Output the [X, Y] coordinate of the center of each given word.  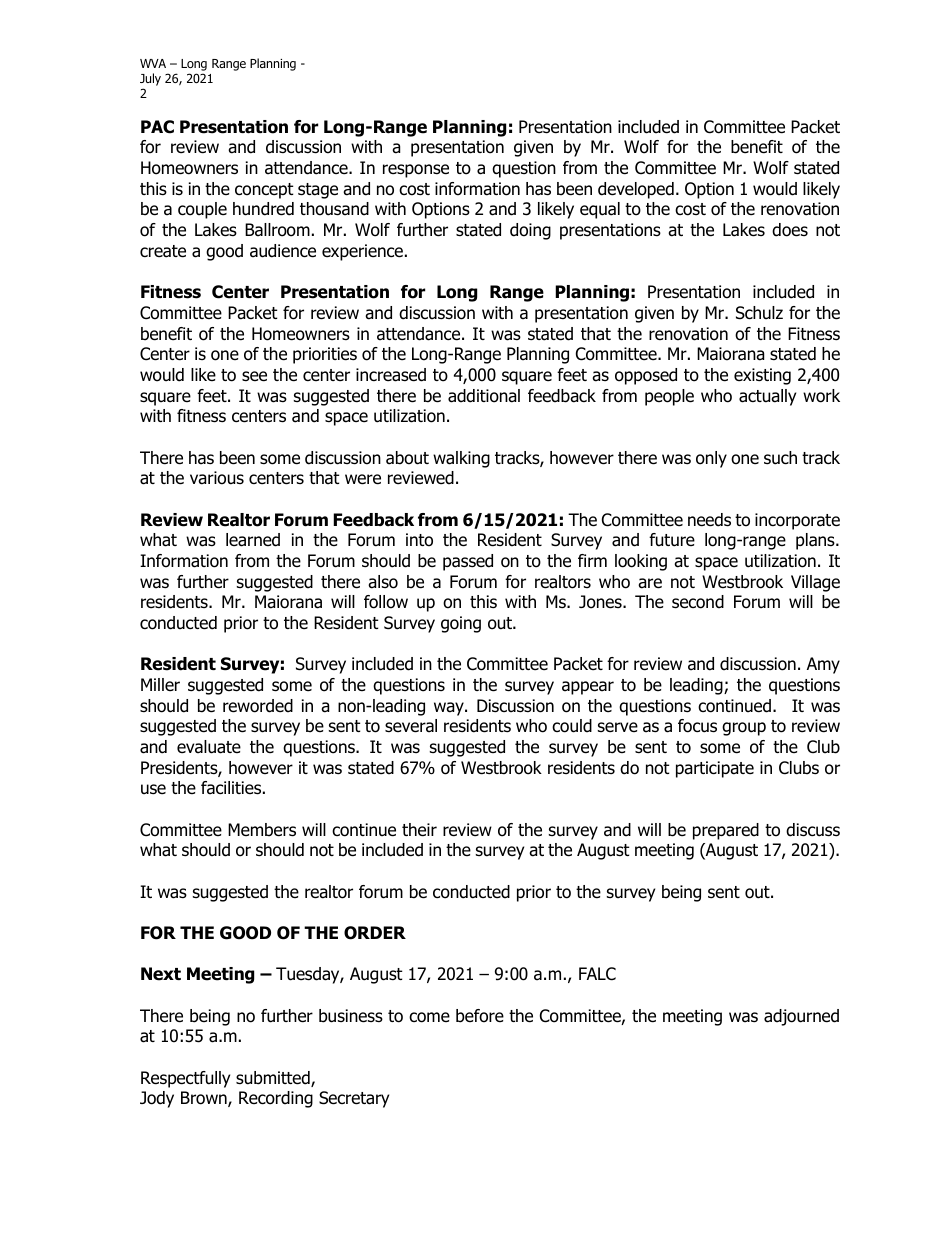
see [254, 376]
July [150, 79]
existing [762, 376]
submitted [274, 1079]
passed [468, 562]
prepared [726, 831]
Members [262, 830]
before [480, 1016]
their [419, 830]
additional [484, 396]
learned [253, 540]
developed [636, 190]
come [429, 1017]
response [416, 171]
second [698, 602]
